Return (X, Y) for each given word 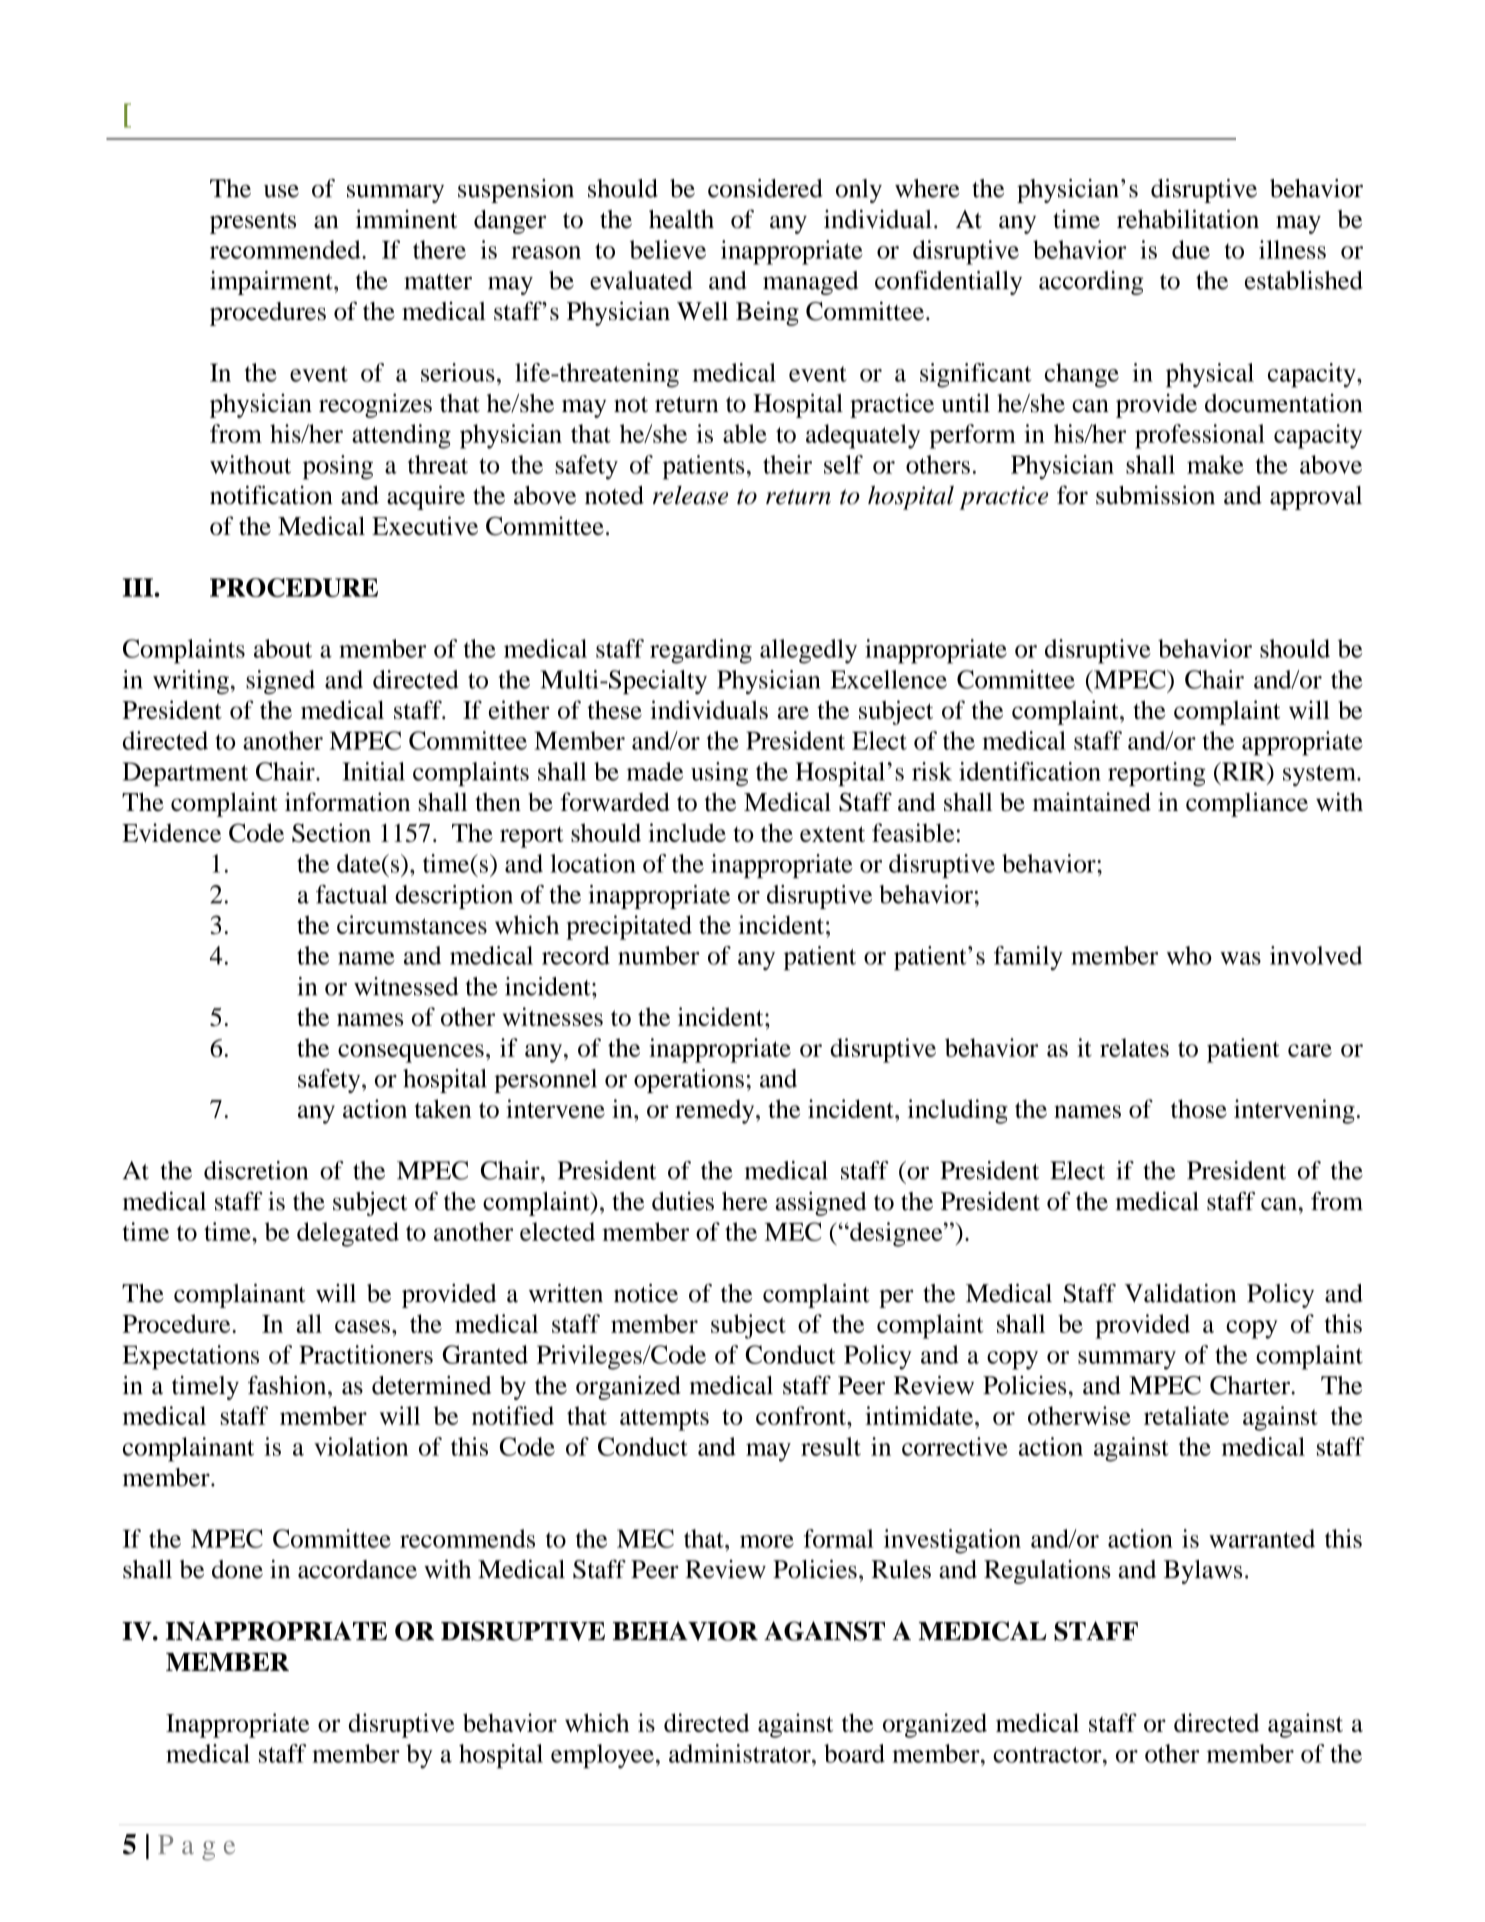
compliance (1247, 804)
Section (331, 832)
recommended (286, 249)
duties (683, 1201)
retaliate (1186, 1415)
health (681, 219)
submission (1155, 495)
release (690, 495)
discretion (256, 1170)
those (1199, 1108)
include (687, 832)
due (1191, 249)
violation (361, 1446)
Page (196, 1848)
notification (271, 495)
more (767, 1541)
